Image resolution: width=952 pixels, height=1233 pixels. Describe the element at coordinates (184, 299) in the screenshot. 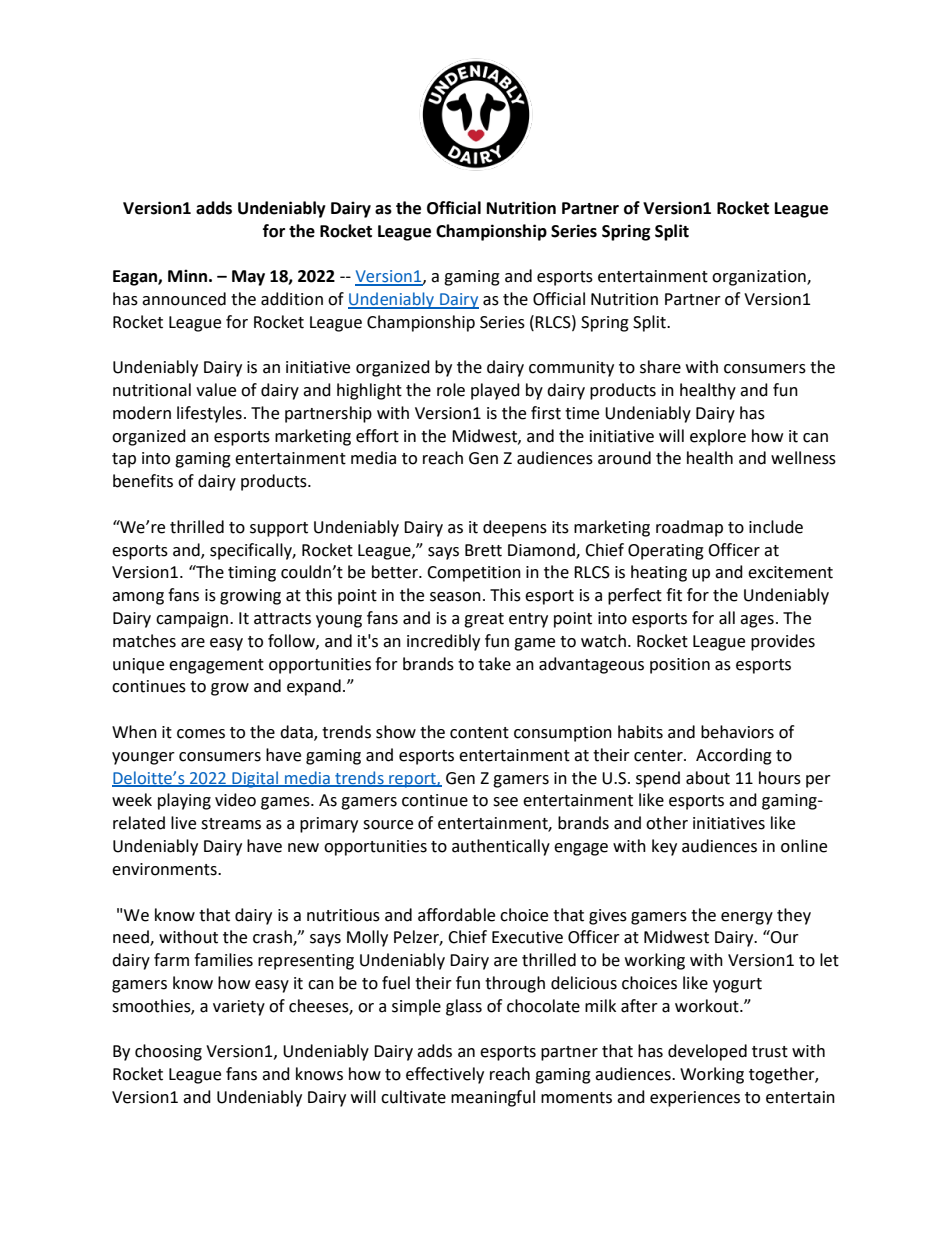

I see `announced` at that location.
